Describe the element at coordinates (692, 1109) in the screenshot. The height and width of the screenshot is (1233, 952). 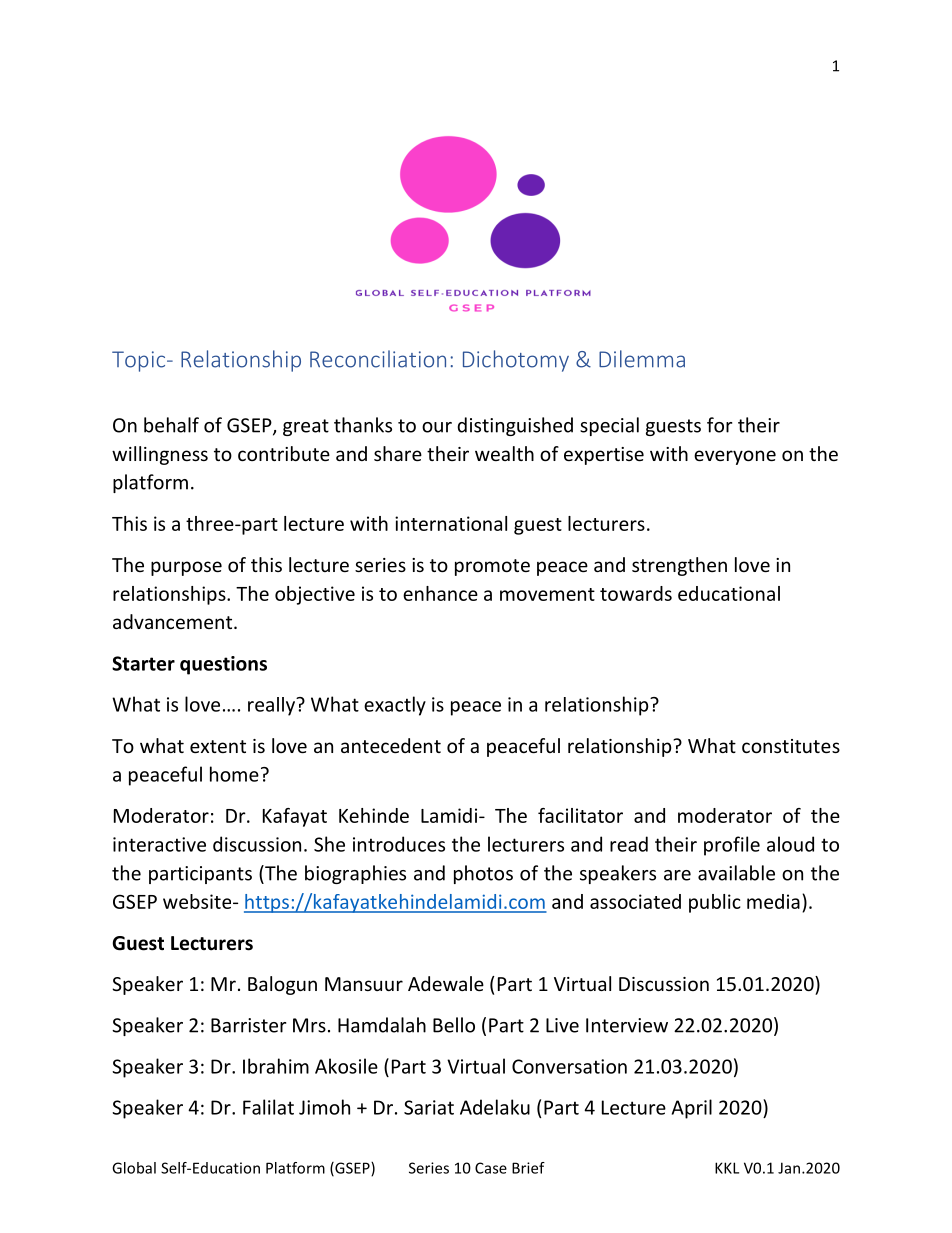
I see `April` at that location.
